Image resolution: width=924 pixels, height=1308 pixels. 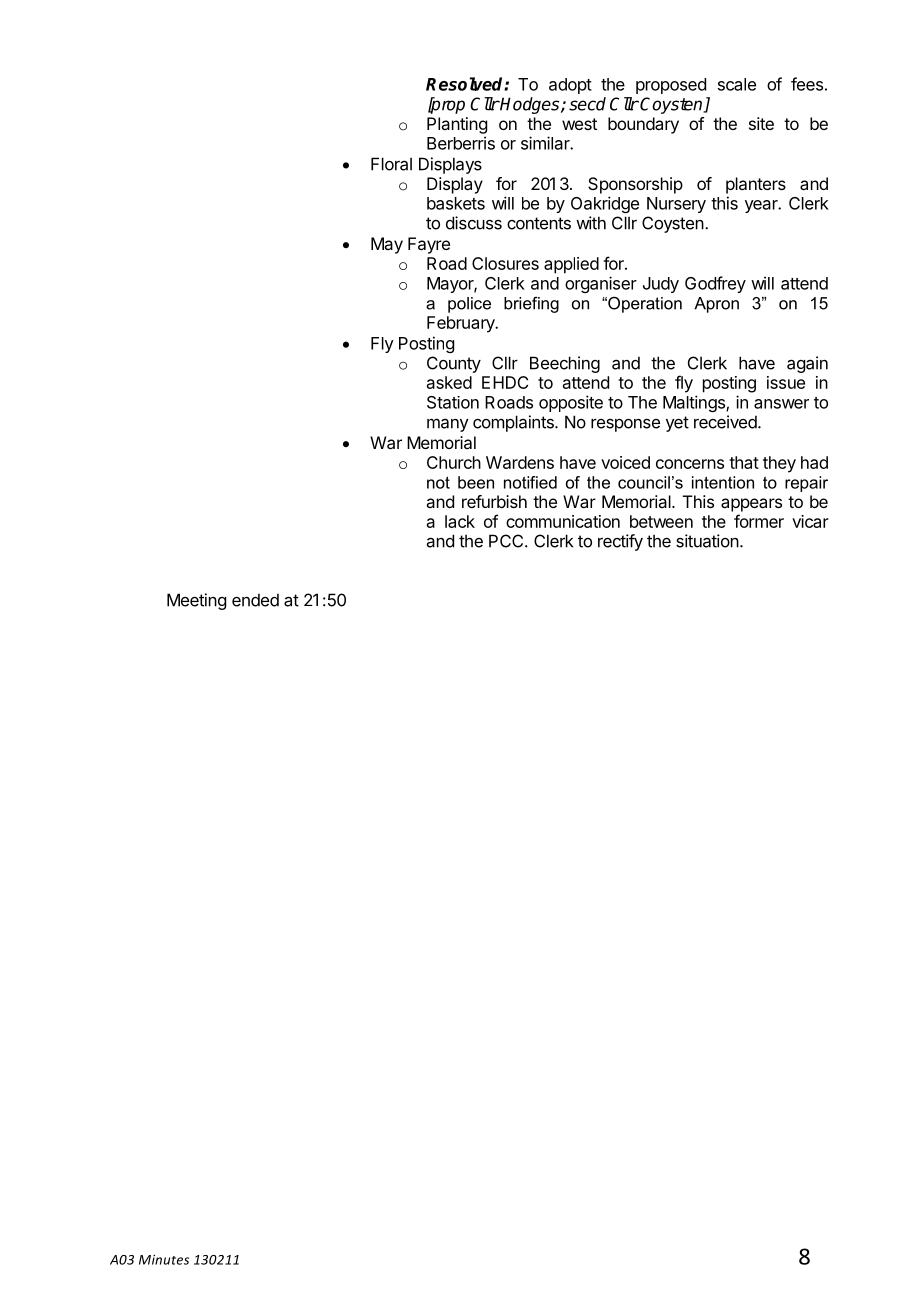 I want to click on Floral, so click(x=391, y=164).
